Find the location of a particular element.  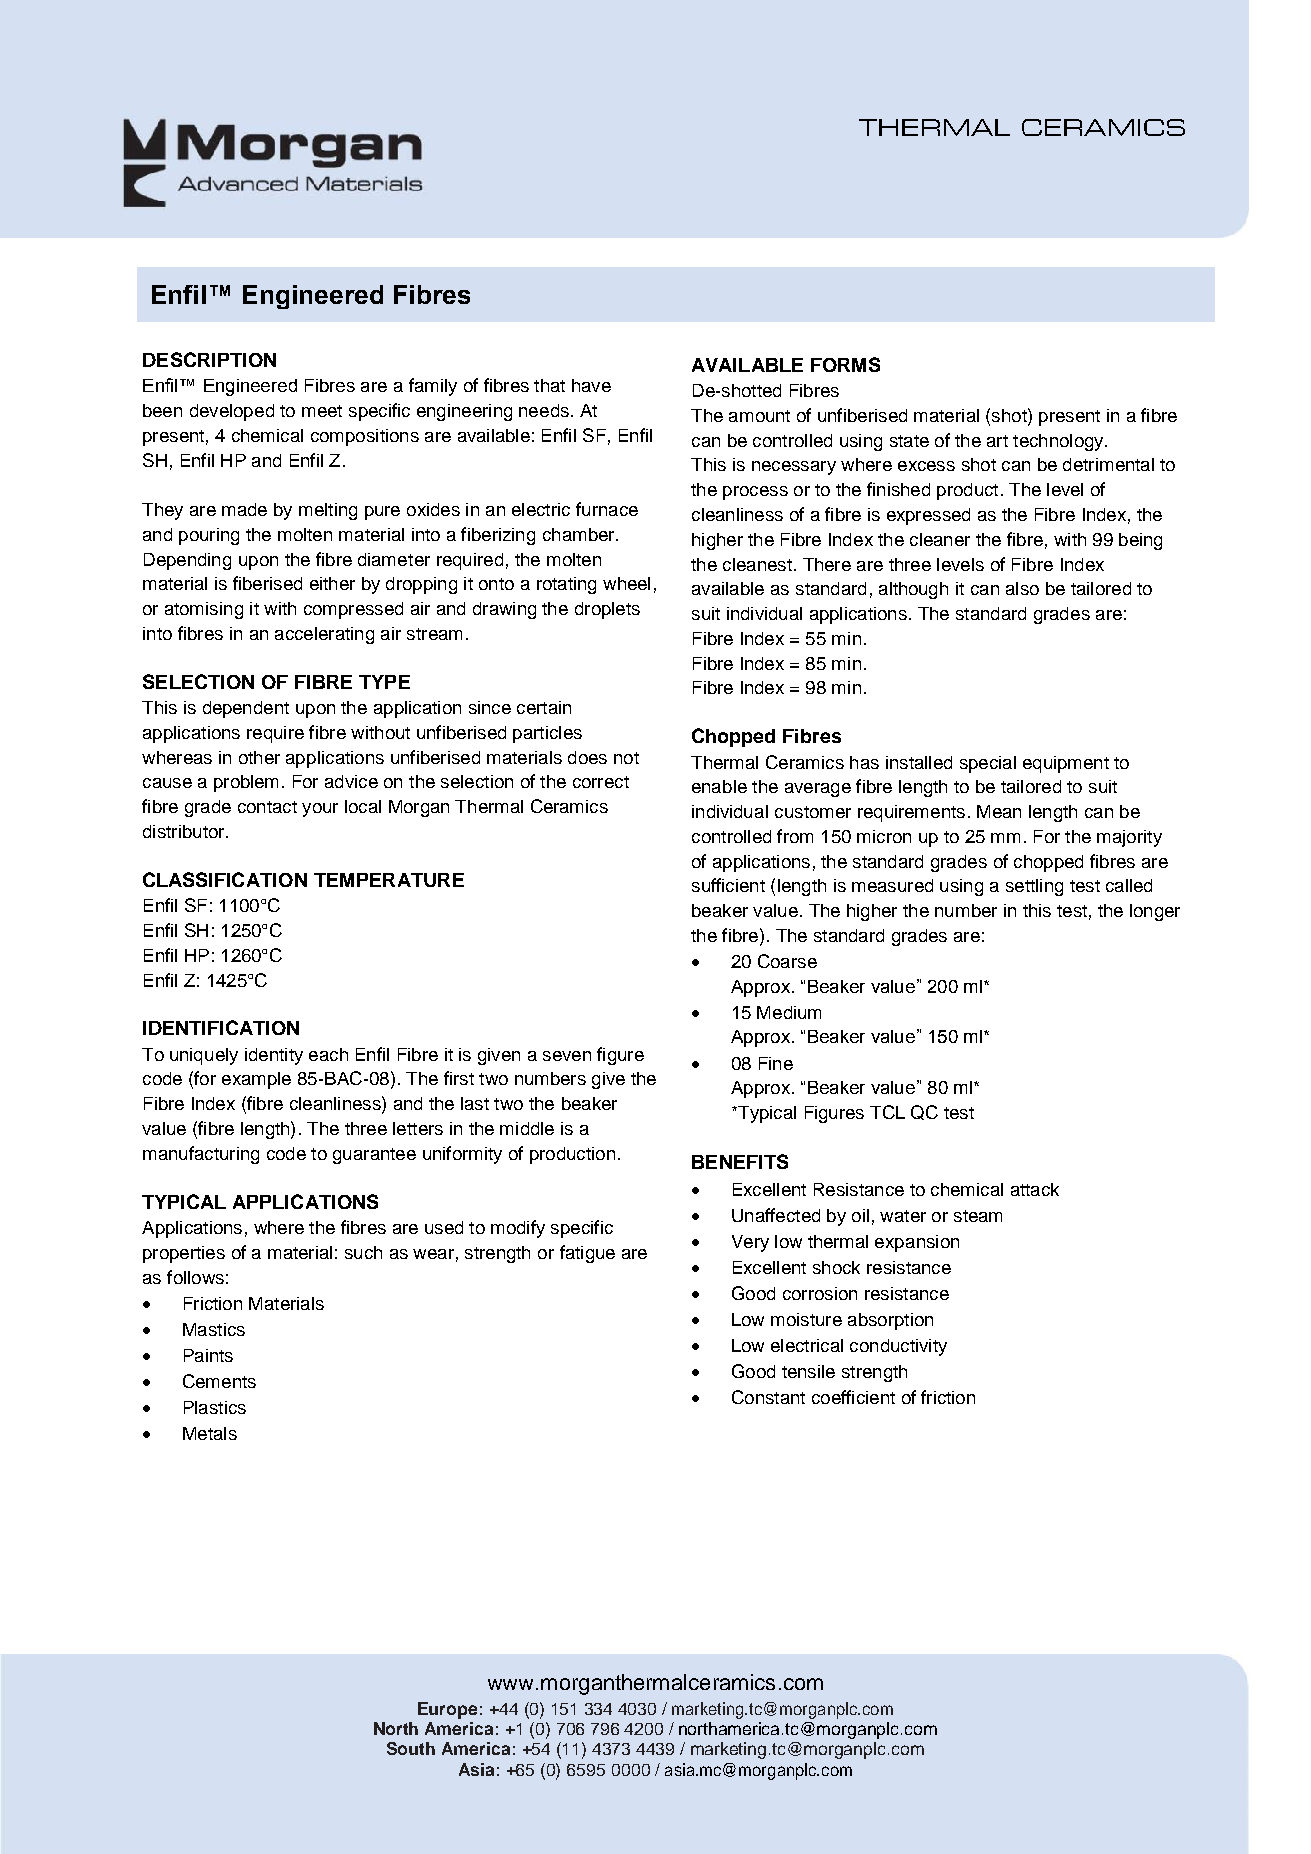

contact is located at coordinates (267, 807).
